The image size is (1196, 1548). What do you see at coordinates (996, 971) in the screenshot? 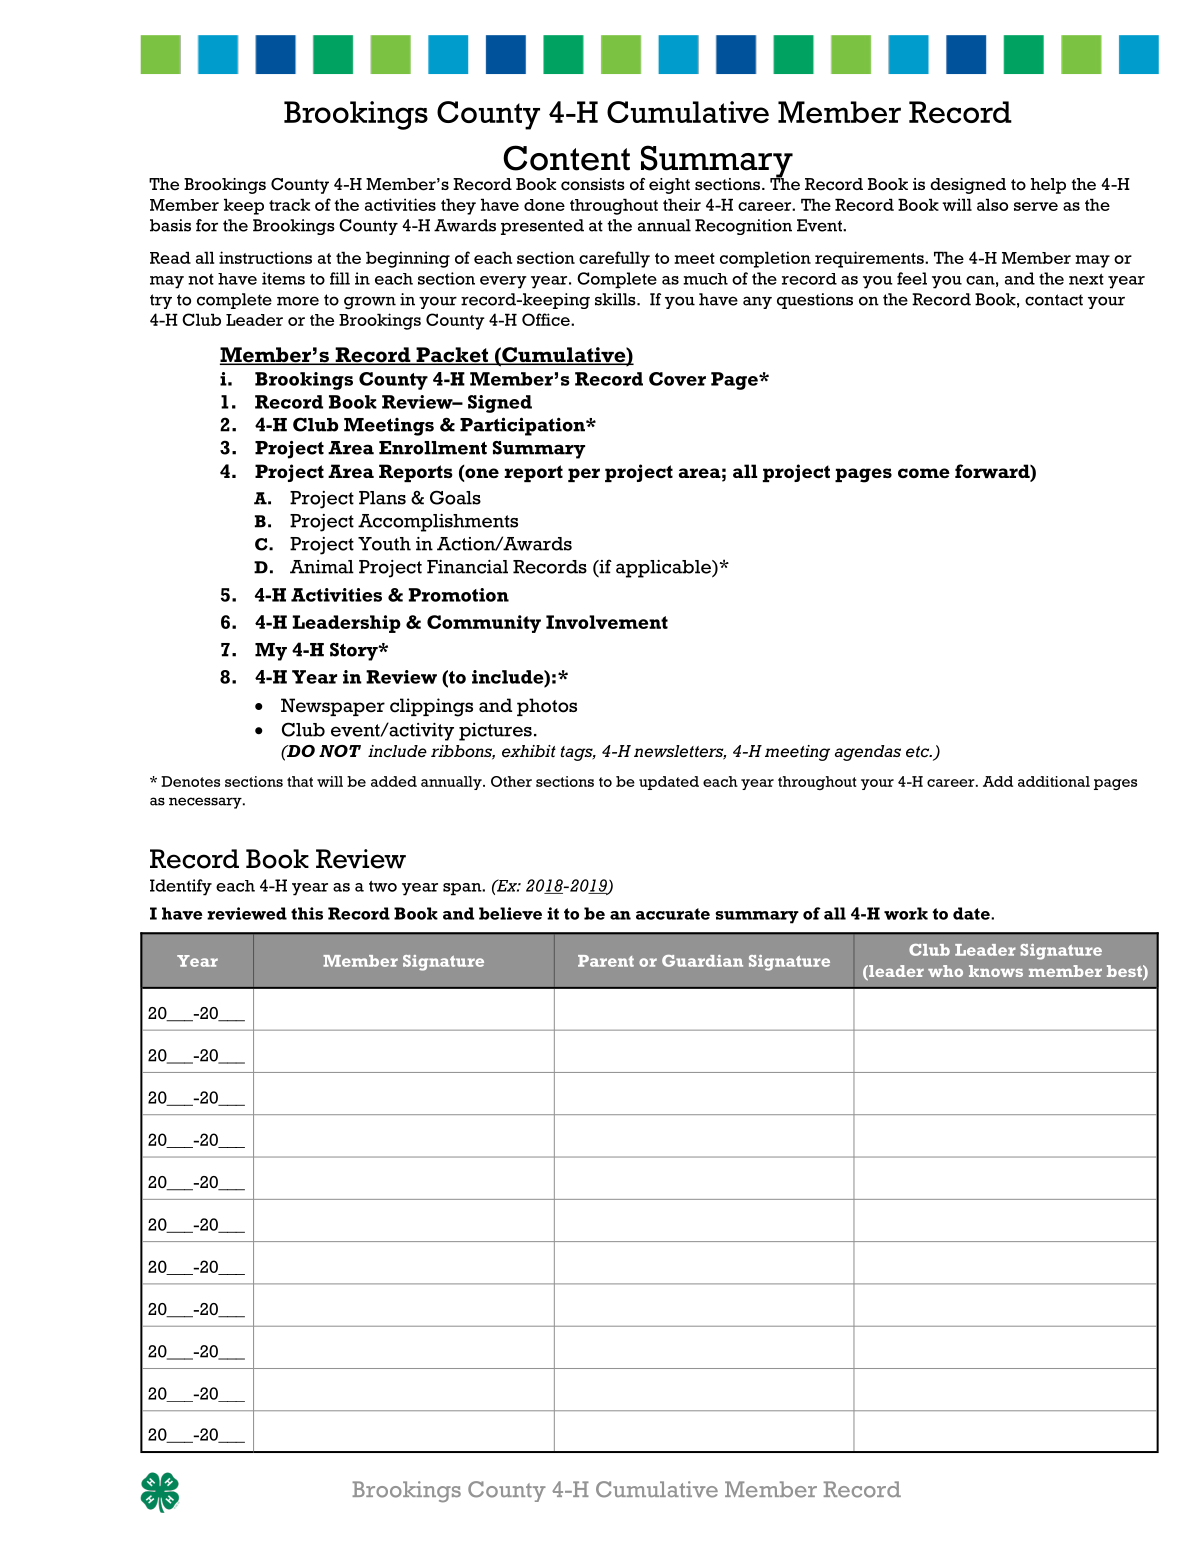
I see `knows` at bounding box center [996, 971].
